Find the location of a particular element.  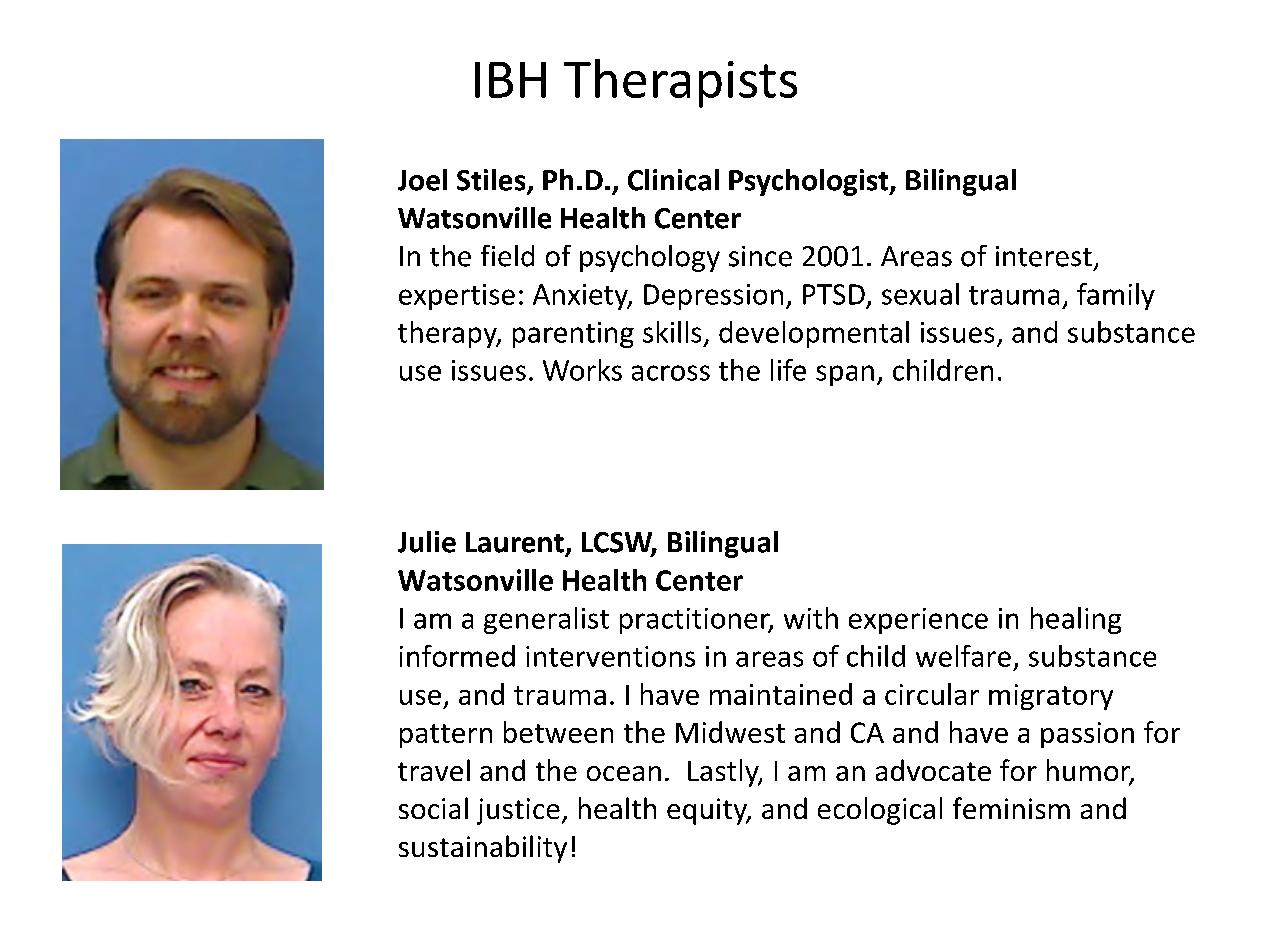

justice is located at coordinates (518, 811).
